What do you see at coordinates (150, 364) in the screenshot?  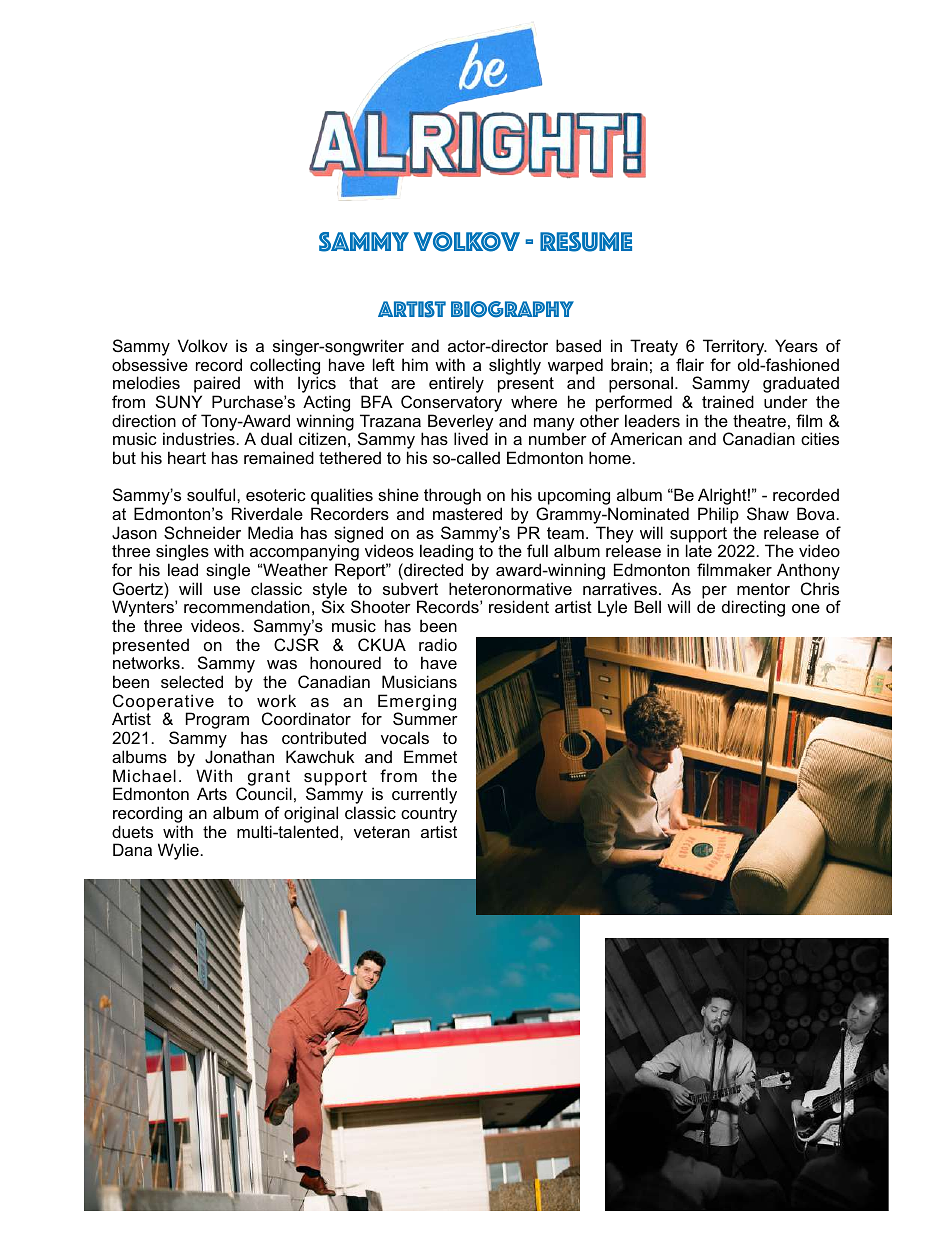 I see `obsessive` at bounding box center [150, 364].
